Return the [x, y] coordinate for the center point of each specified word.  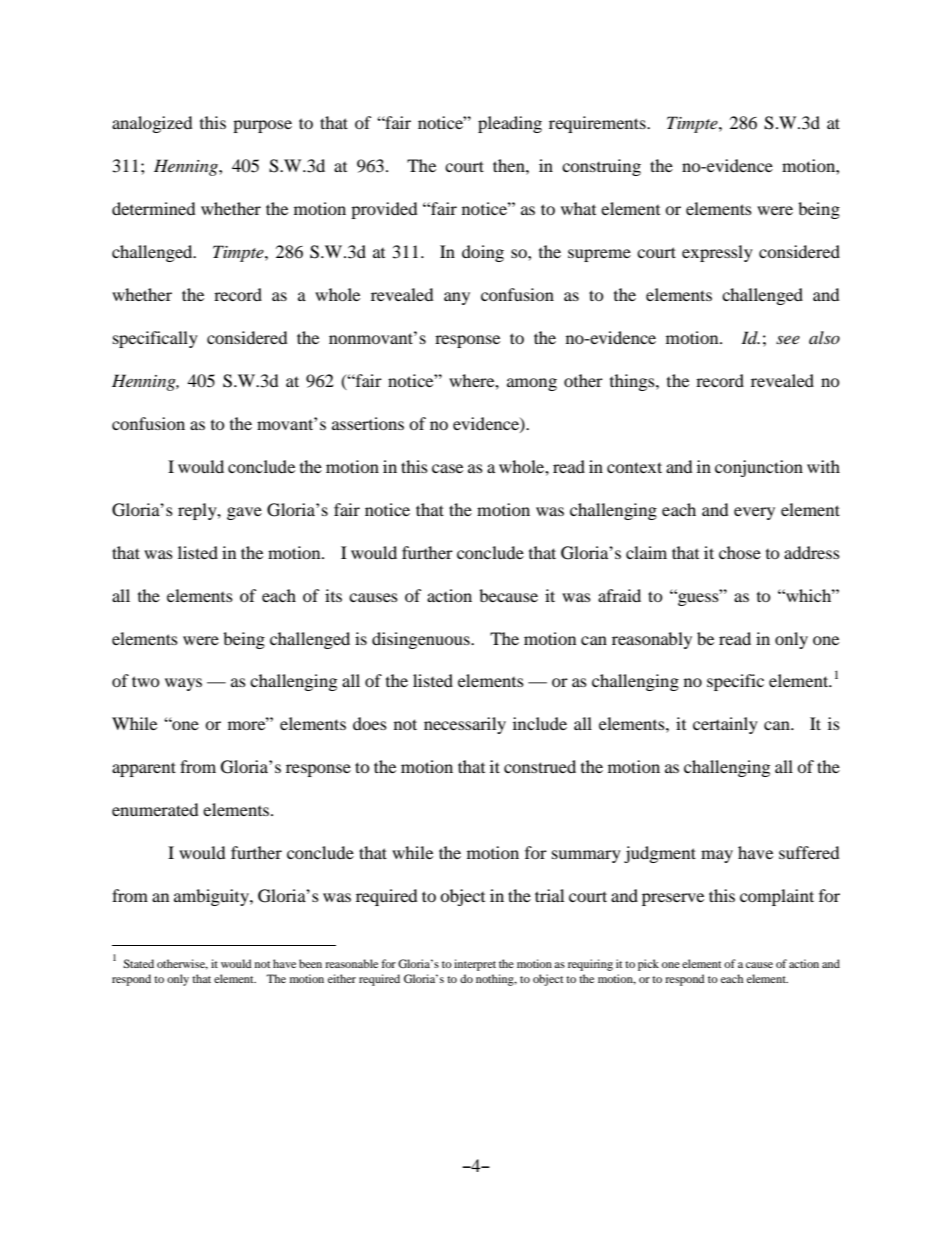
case [447, 468]
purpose [262, 126]
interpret [475, 965]
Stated [138, 963]
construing [601, 167]
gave [244, 513]
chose [740, 552]
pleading [510, 124]
